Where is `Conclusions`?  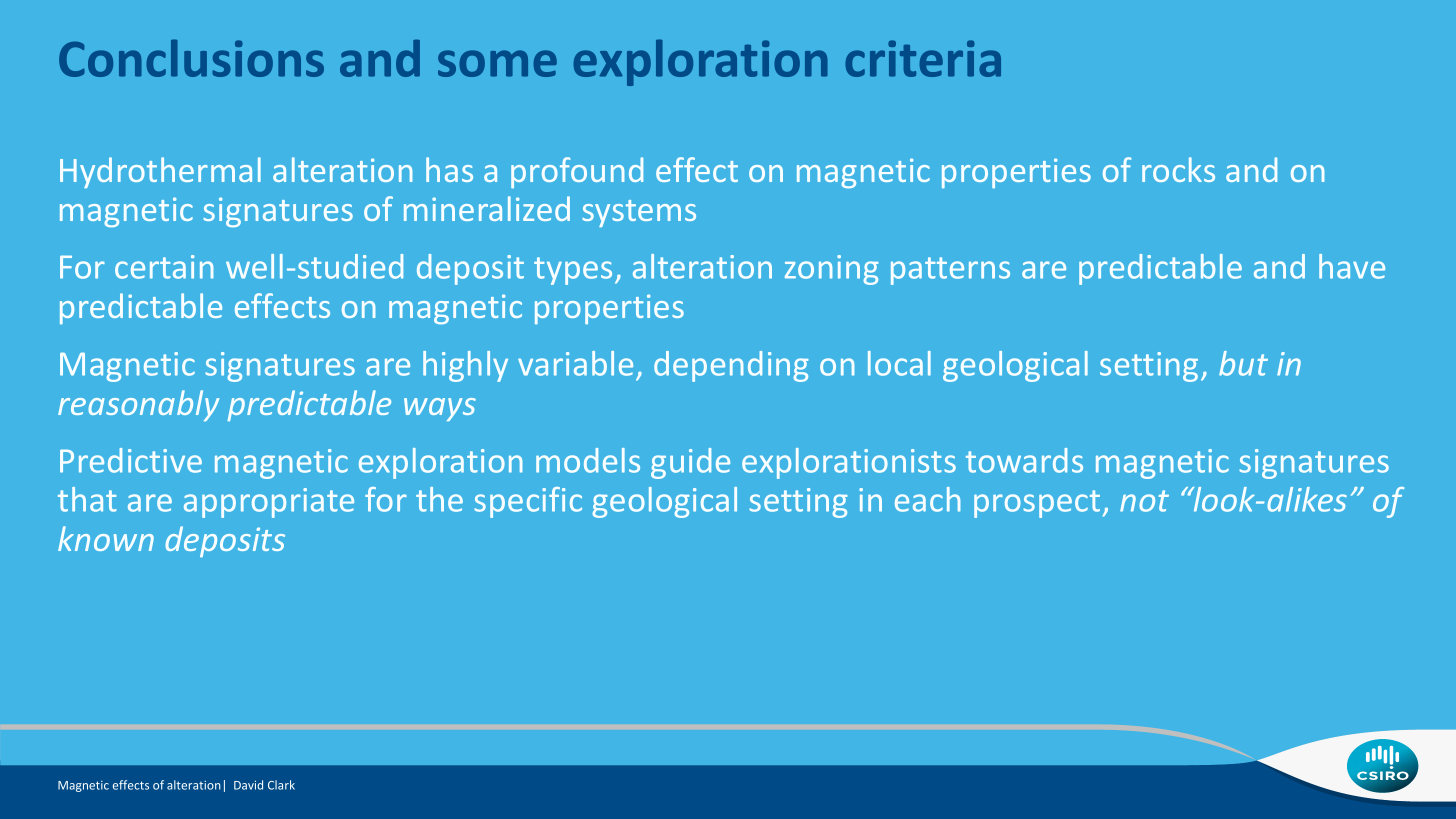 Conclusions is located at coordinates (191, 58).
